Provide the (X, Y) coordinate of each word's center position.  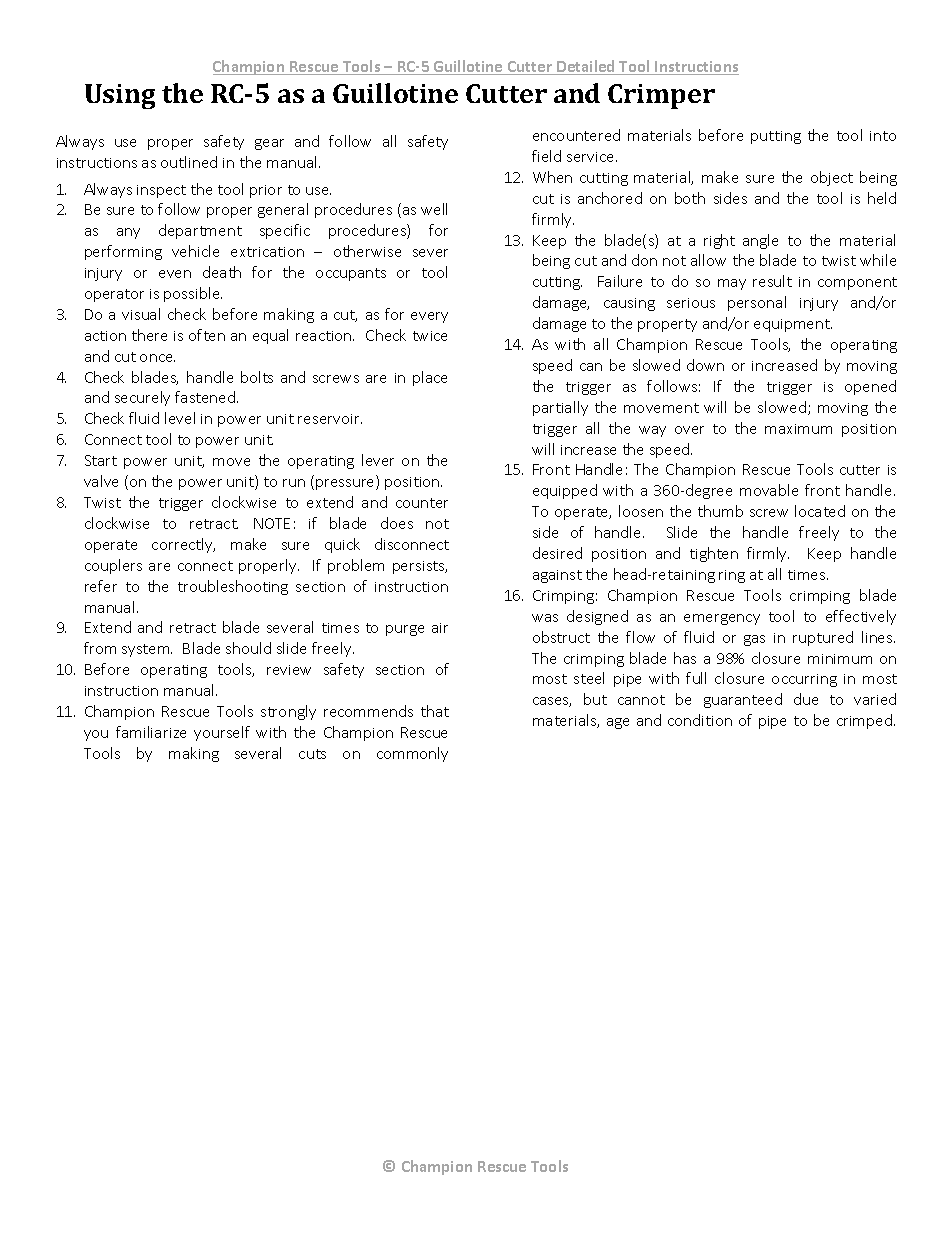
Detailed (586, 67)
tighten (714, 554)
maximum (798, 429)
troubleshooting (233, 587)
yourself (222, 733)
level (180, 418)
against (557, 576)
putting (776, 137)
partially (560, 408)
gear (269, 144)
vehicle (195, 251)
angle (760, 241)
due (806, 699)
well (434, 209)
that (435, 711)
